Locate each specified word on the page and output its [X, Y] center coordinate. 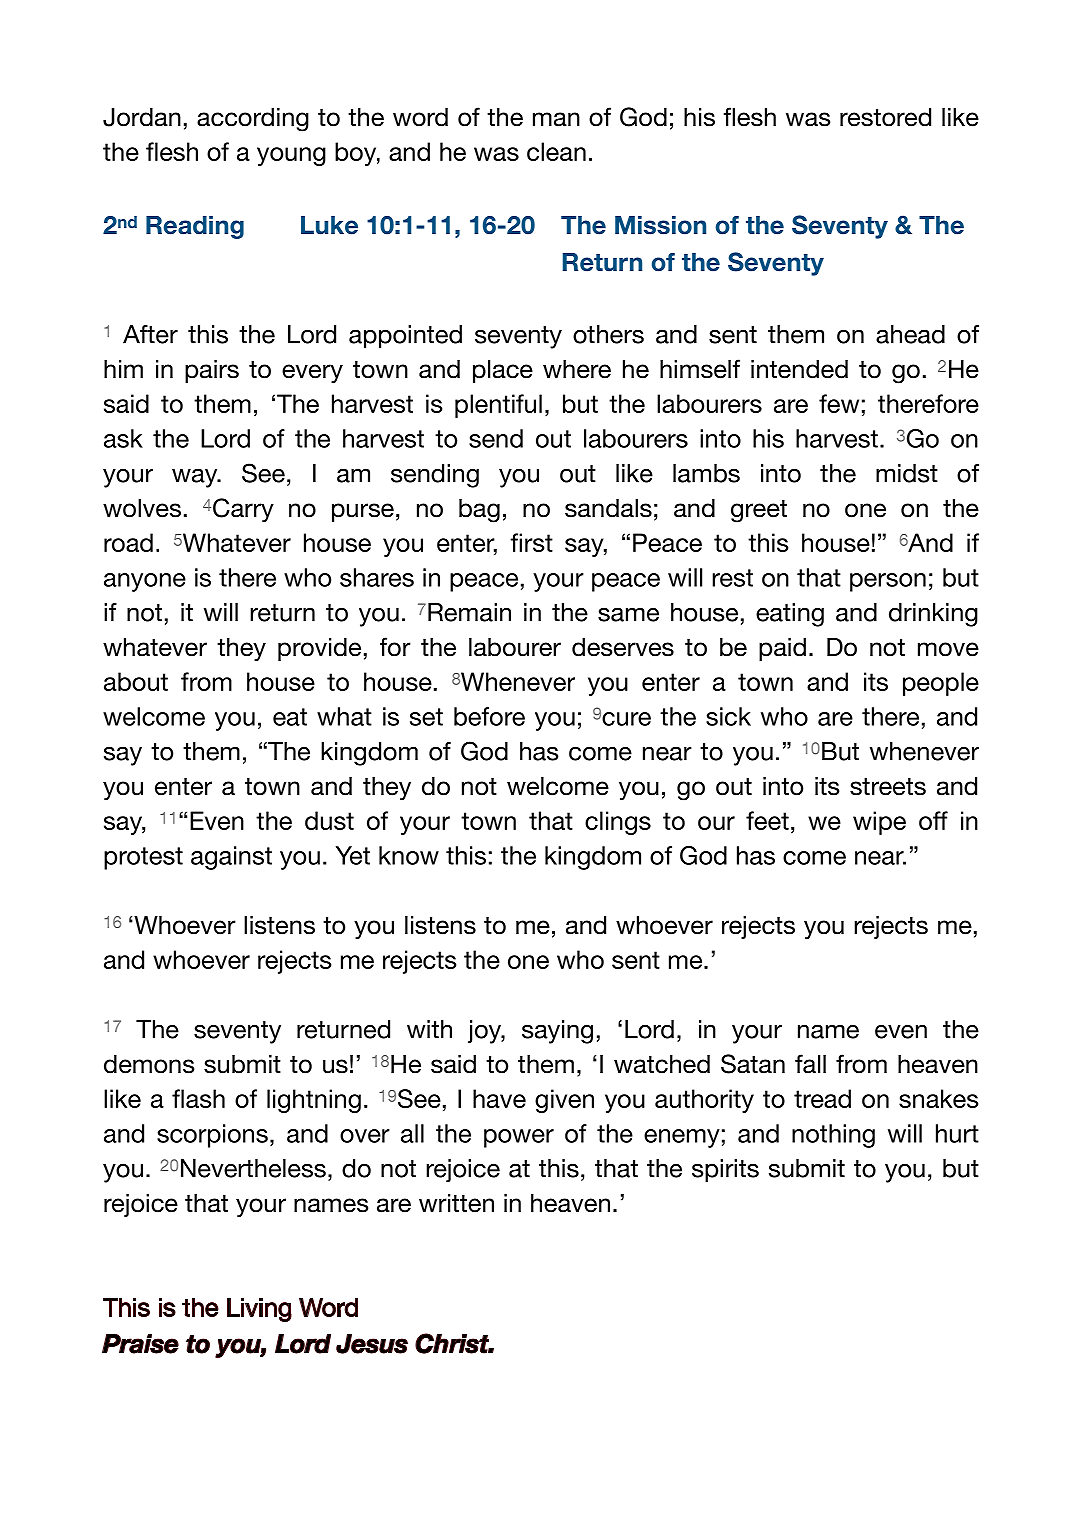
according [253, 120]
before [489, 716]
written [456, 1203]
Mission [660, 225]
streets [888, 787]
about [136, 681]
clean [556, 151]
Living [259, 1310]
